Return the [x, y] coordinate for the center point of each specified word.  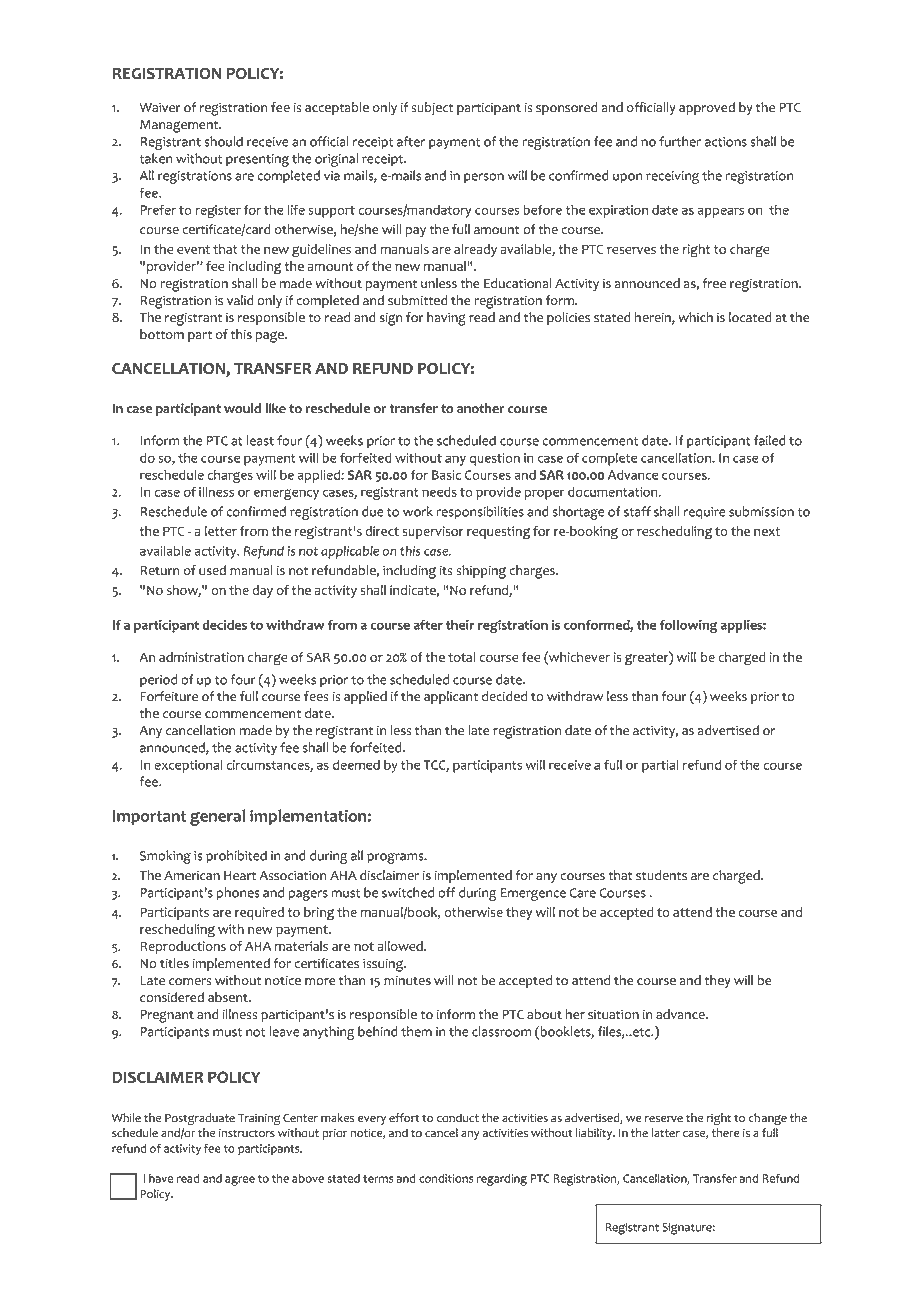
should [223, 141]
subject [432, 108]
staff [637, 511]
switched [408, 892]
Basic [446, 475]
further [680, 141]
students [661, 875]
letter [221, 531]
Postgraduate [200, 1119]
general [217, 817]
